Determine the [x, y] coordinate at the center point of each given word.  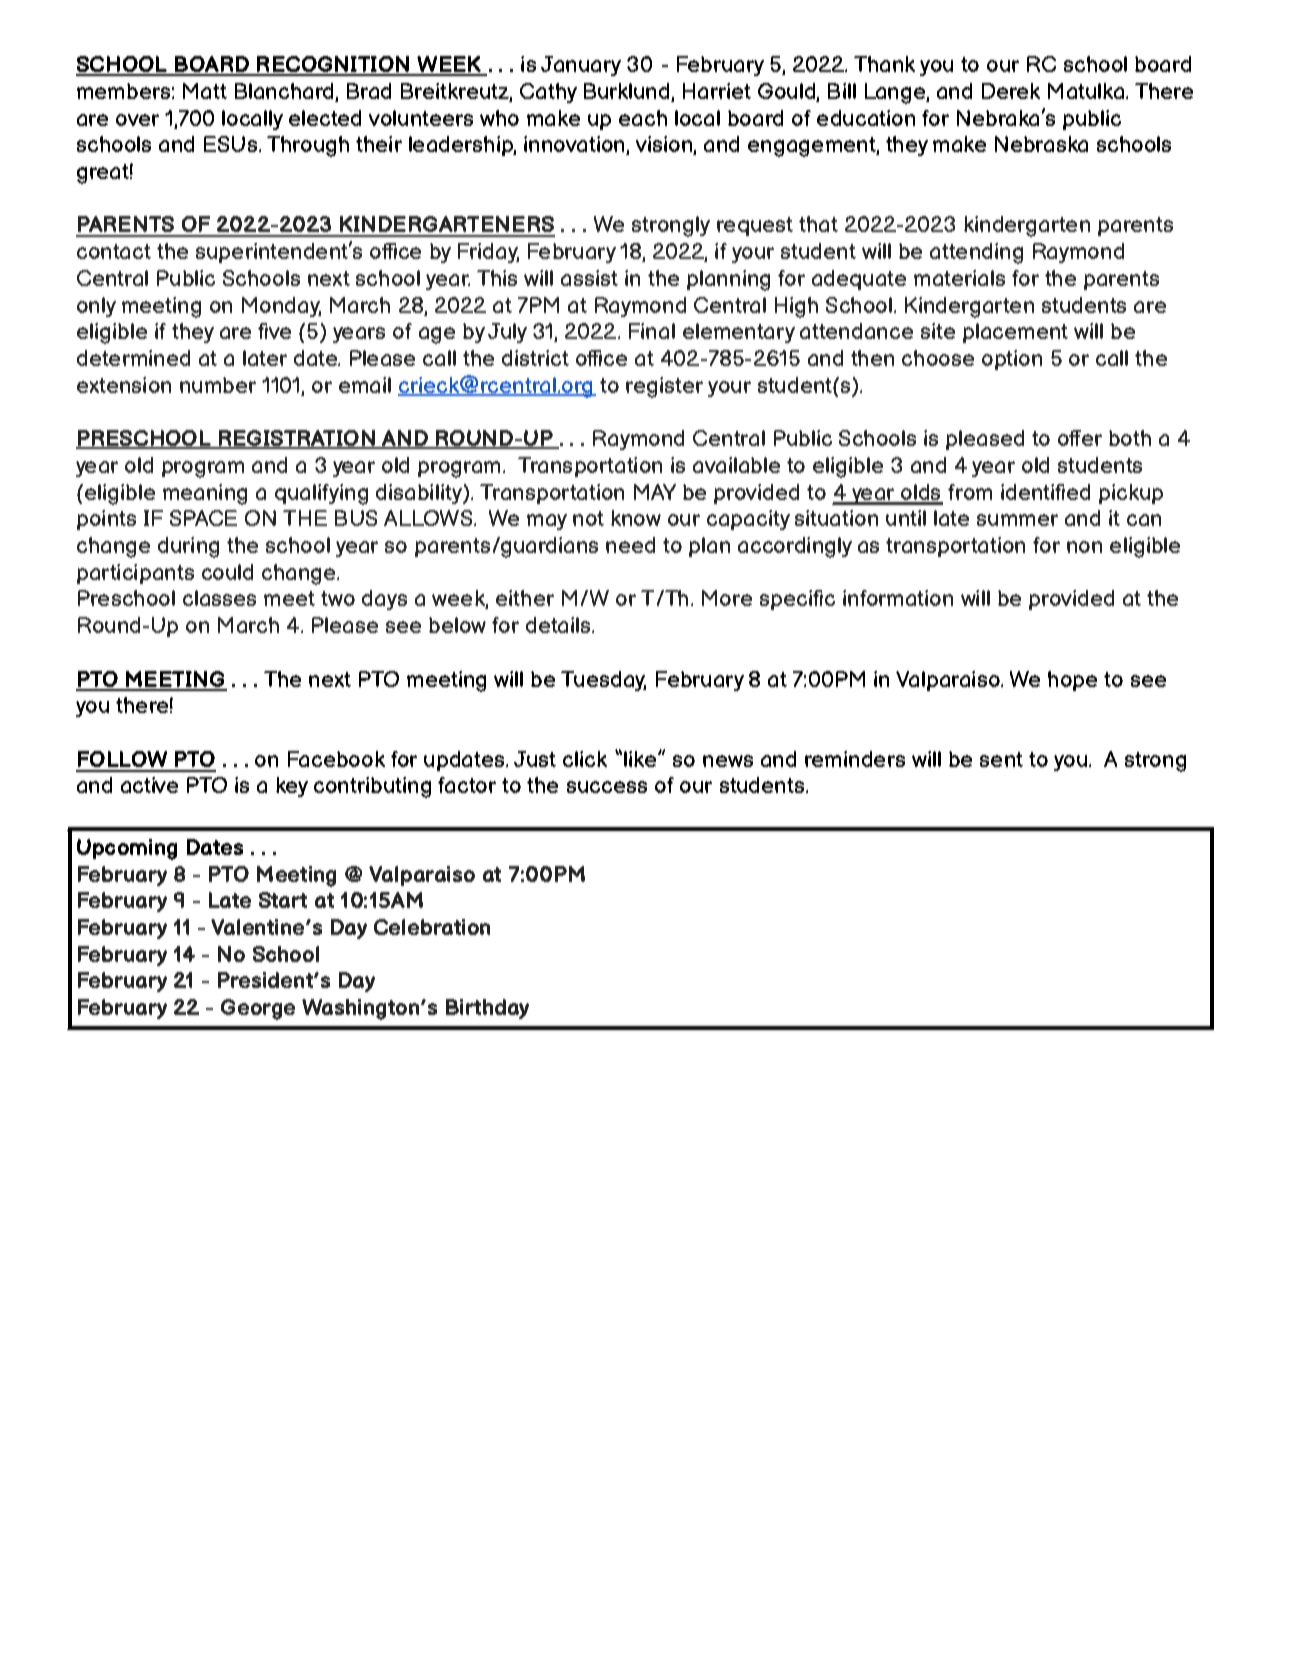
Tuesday [603, 681]
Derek [1011, 91]
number [218, 385]
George [258, 1009]
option [1012, 360]
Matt [205, 91]
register [664, 387]
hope [1072, 681]
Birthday [487, 1009]
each [643, 118]
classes [219, 598]
